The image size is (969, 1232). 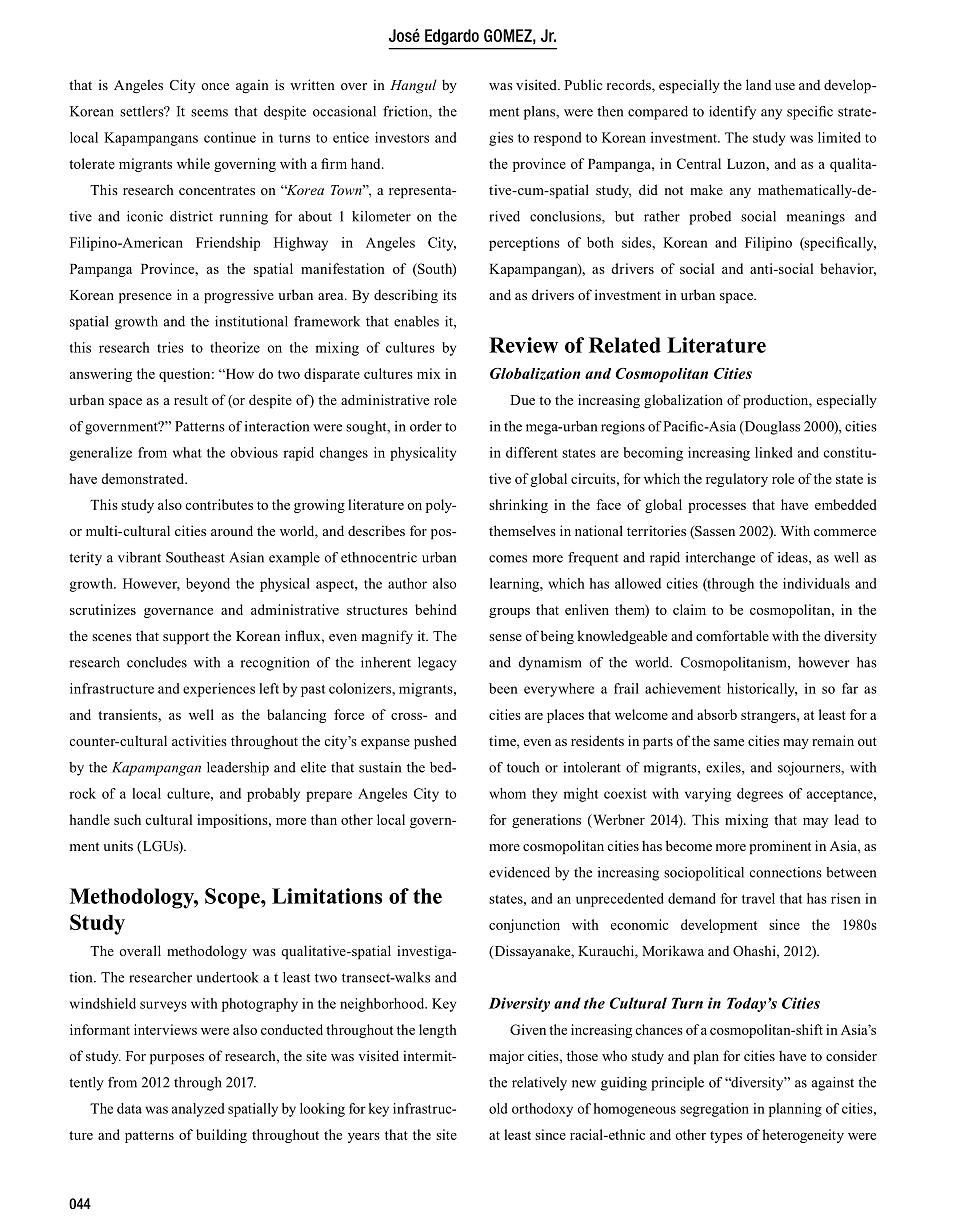 I want to click on old, so click(x=498, y=1108).
